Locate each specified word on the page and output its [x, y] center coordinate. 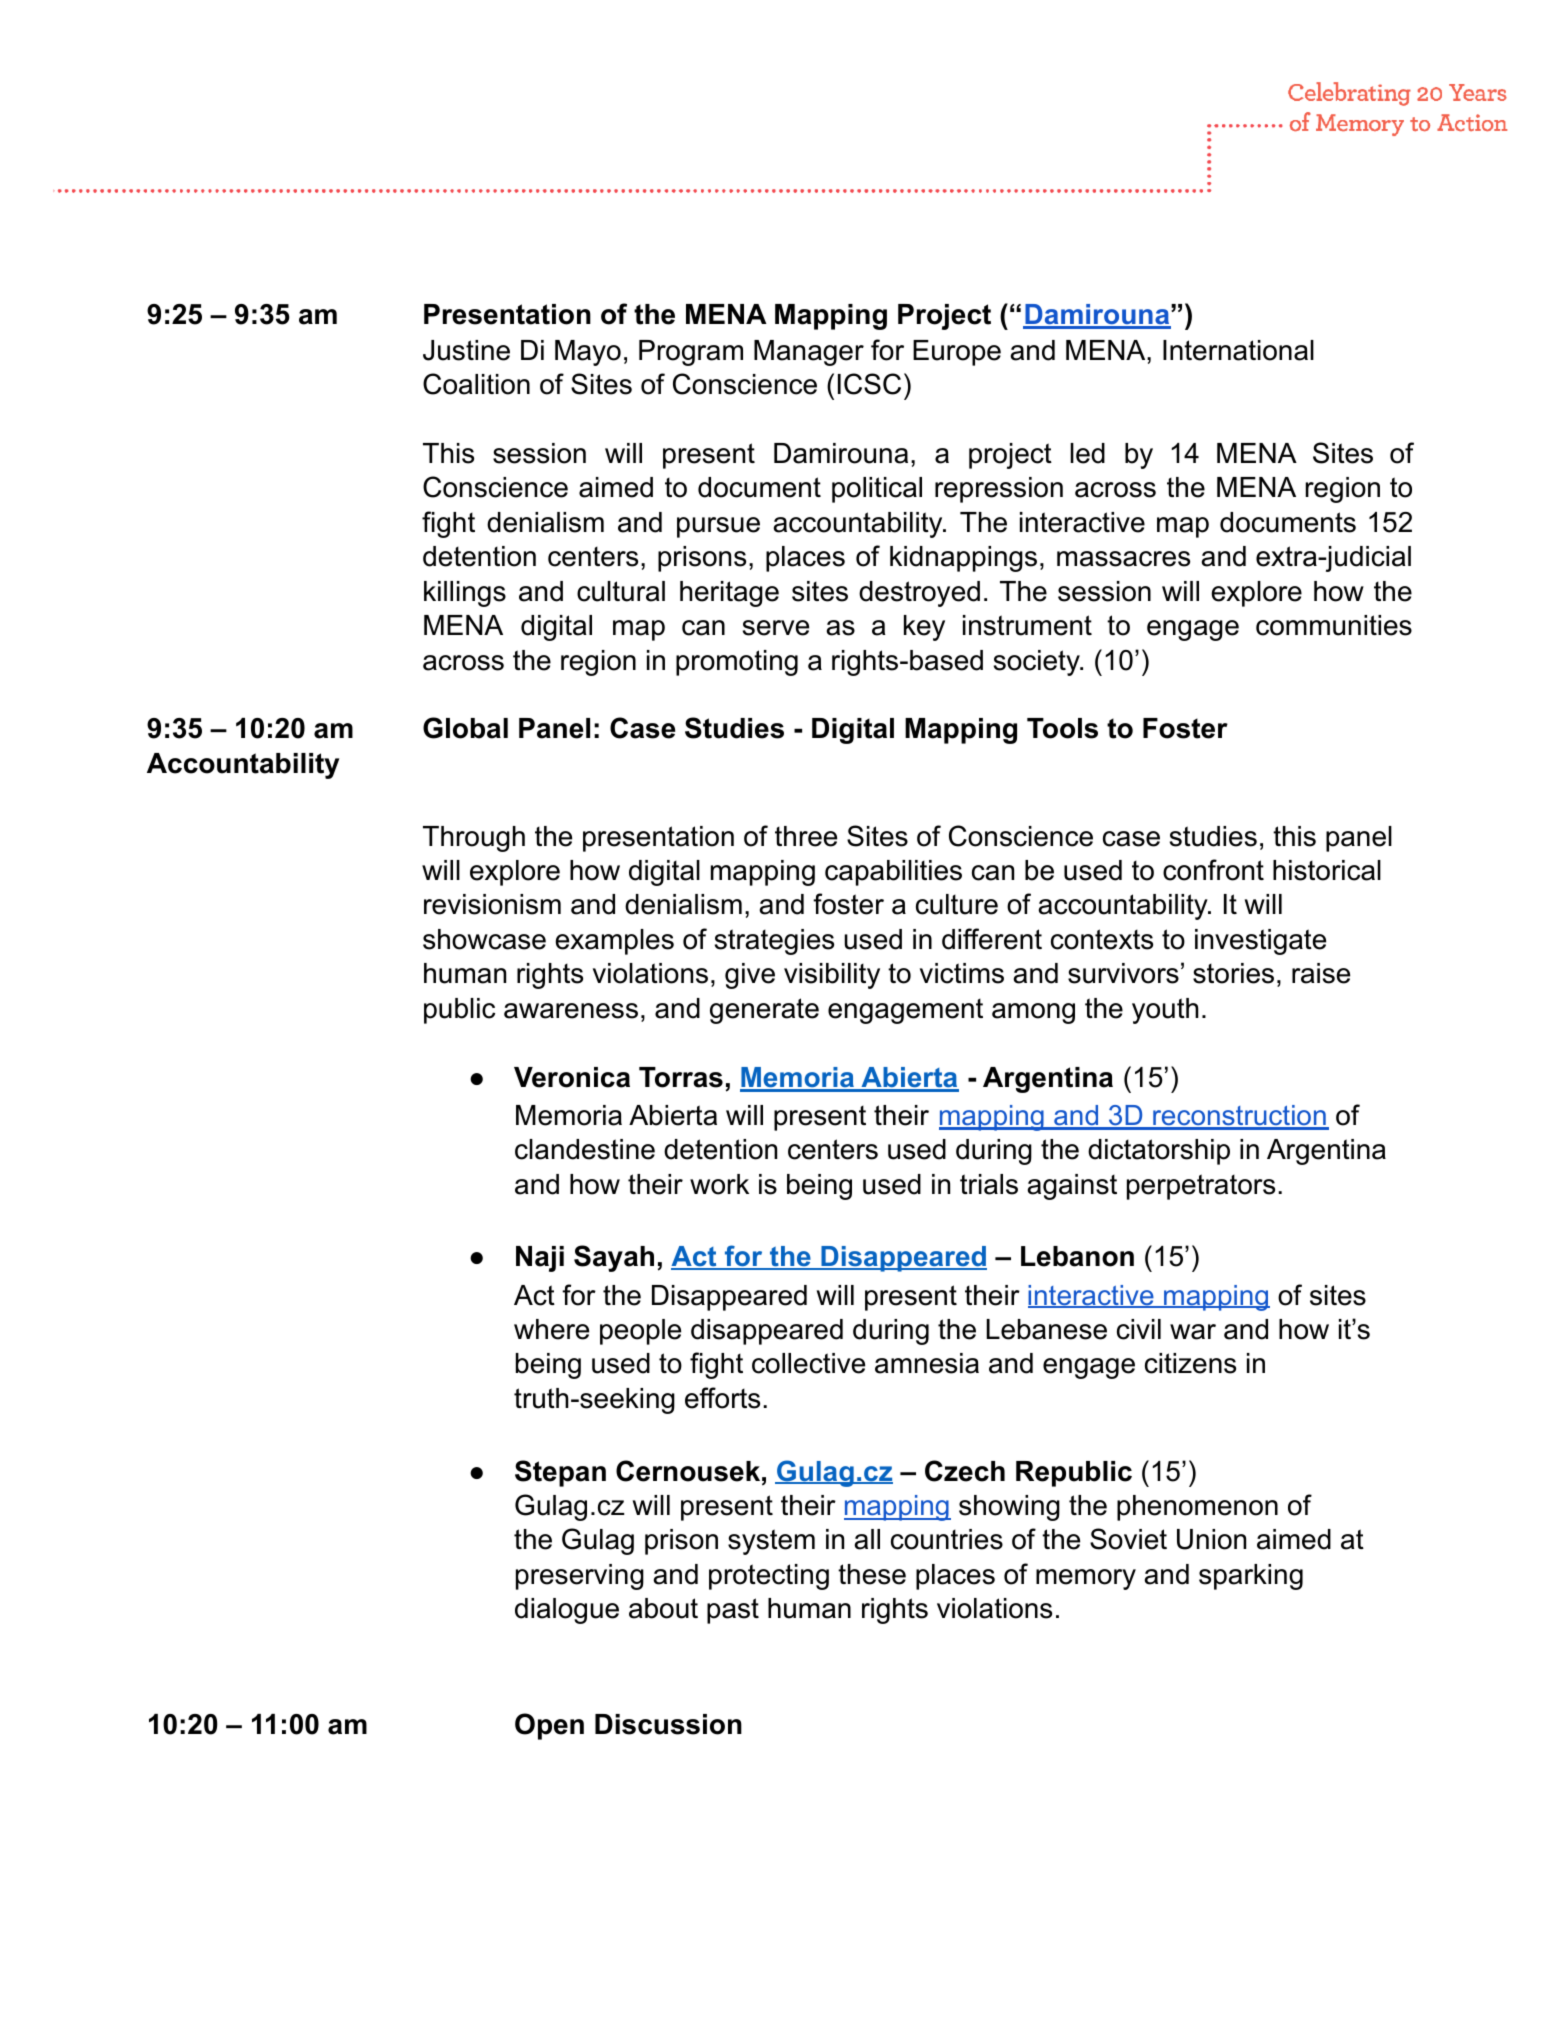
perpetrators [1201, 1187]
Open [549, 1726]
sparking [1251, 1577]
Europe [957, 353]
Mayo [588, 353]
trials [989, 1184]
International [1238, 350]
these [872, 1574]
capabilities [893, 873]
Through [474, 839]
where [551, 1329]
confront [1213, 870]
